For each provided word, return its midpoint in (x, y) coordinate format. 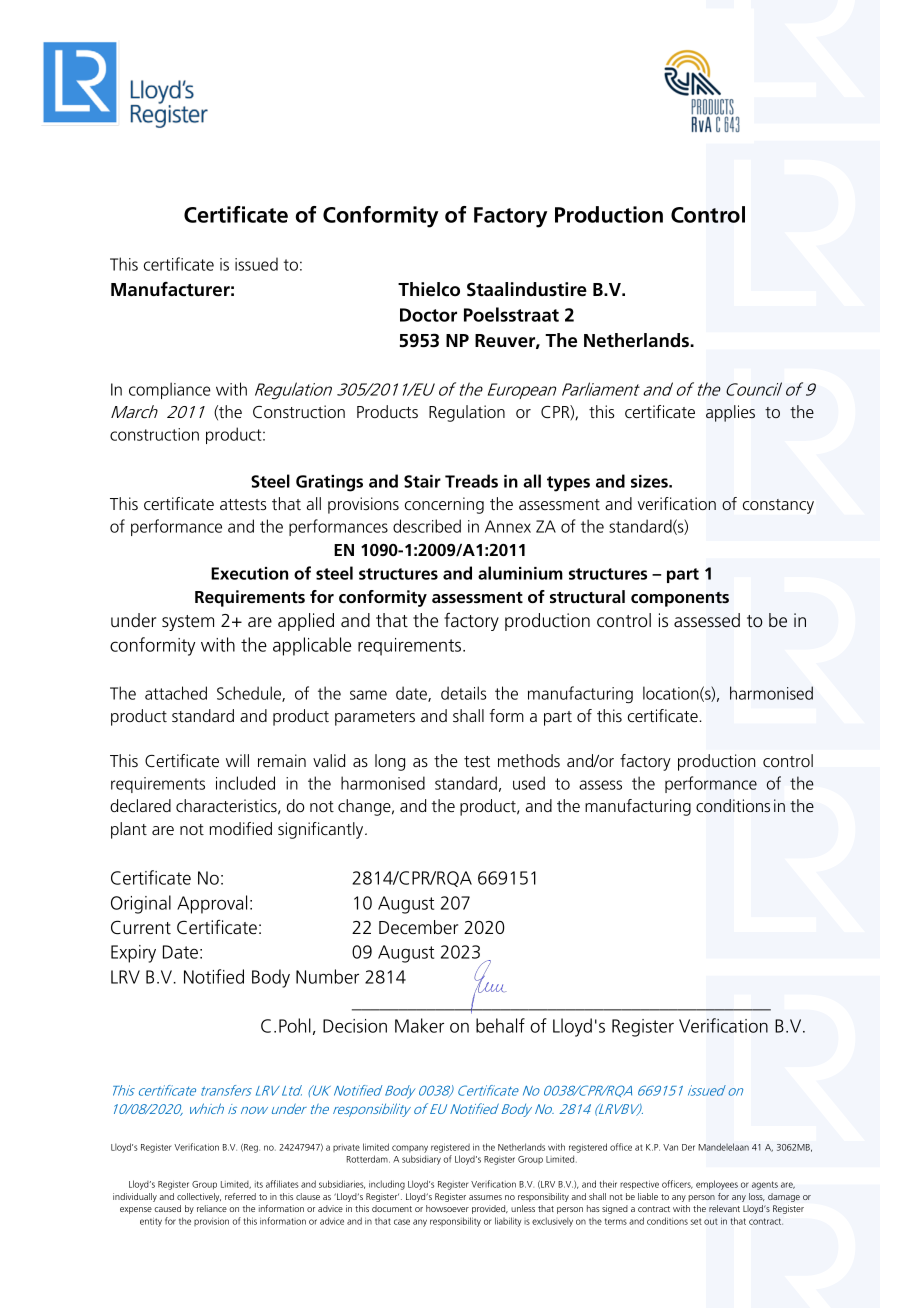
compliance (170, 390)
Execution (249, 573)
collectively (199, 1197)
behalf (500, 1025)
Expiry (133, 954)
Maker (419, 1025)
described (427, 526)
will (237, 760)
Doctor (428, 315)
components (680, 599)
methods (529, 760)
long (390, 762)
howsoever (447, 1208)
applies (730, 413)
